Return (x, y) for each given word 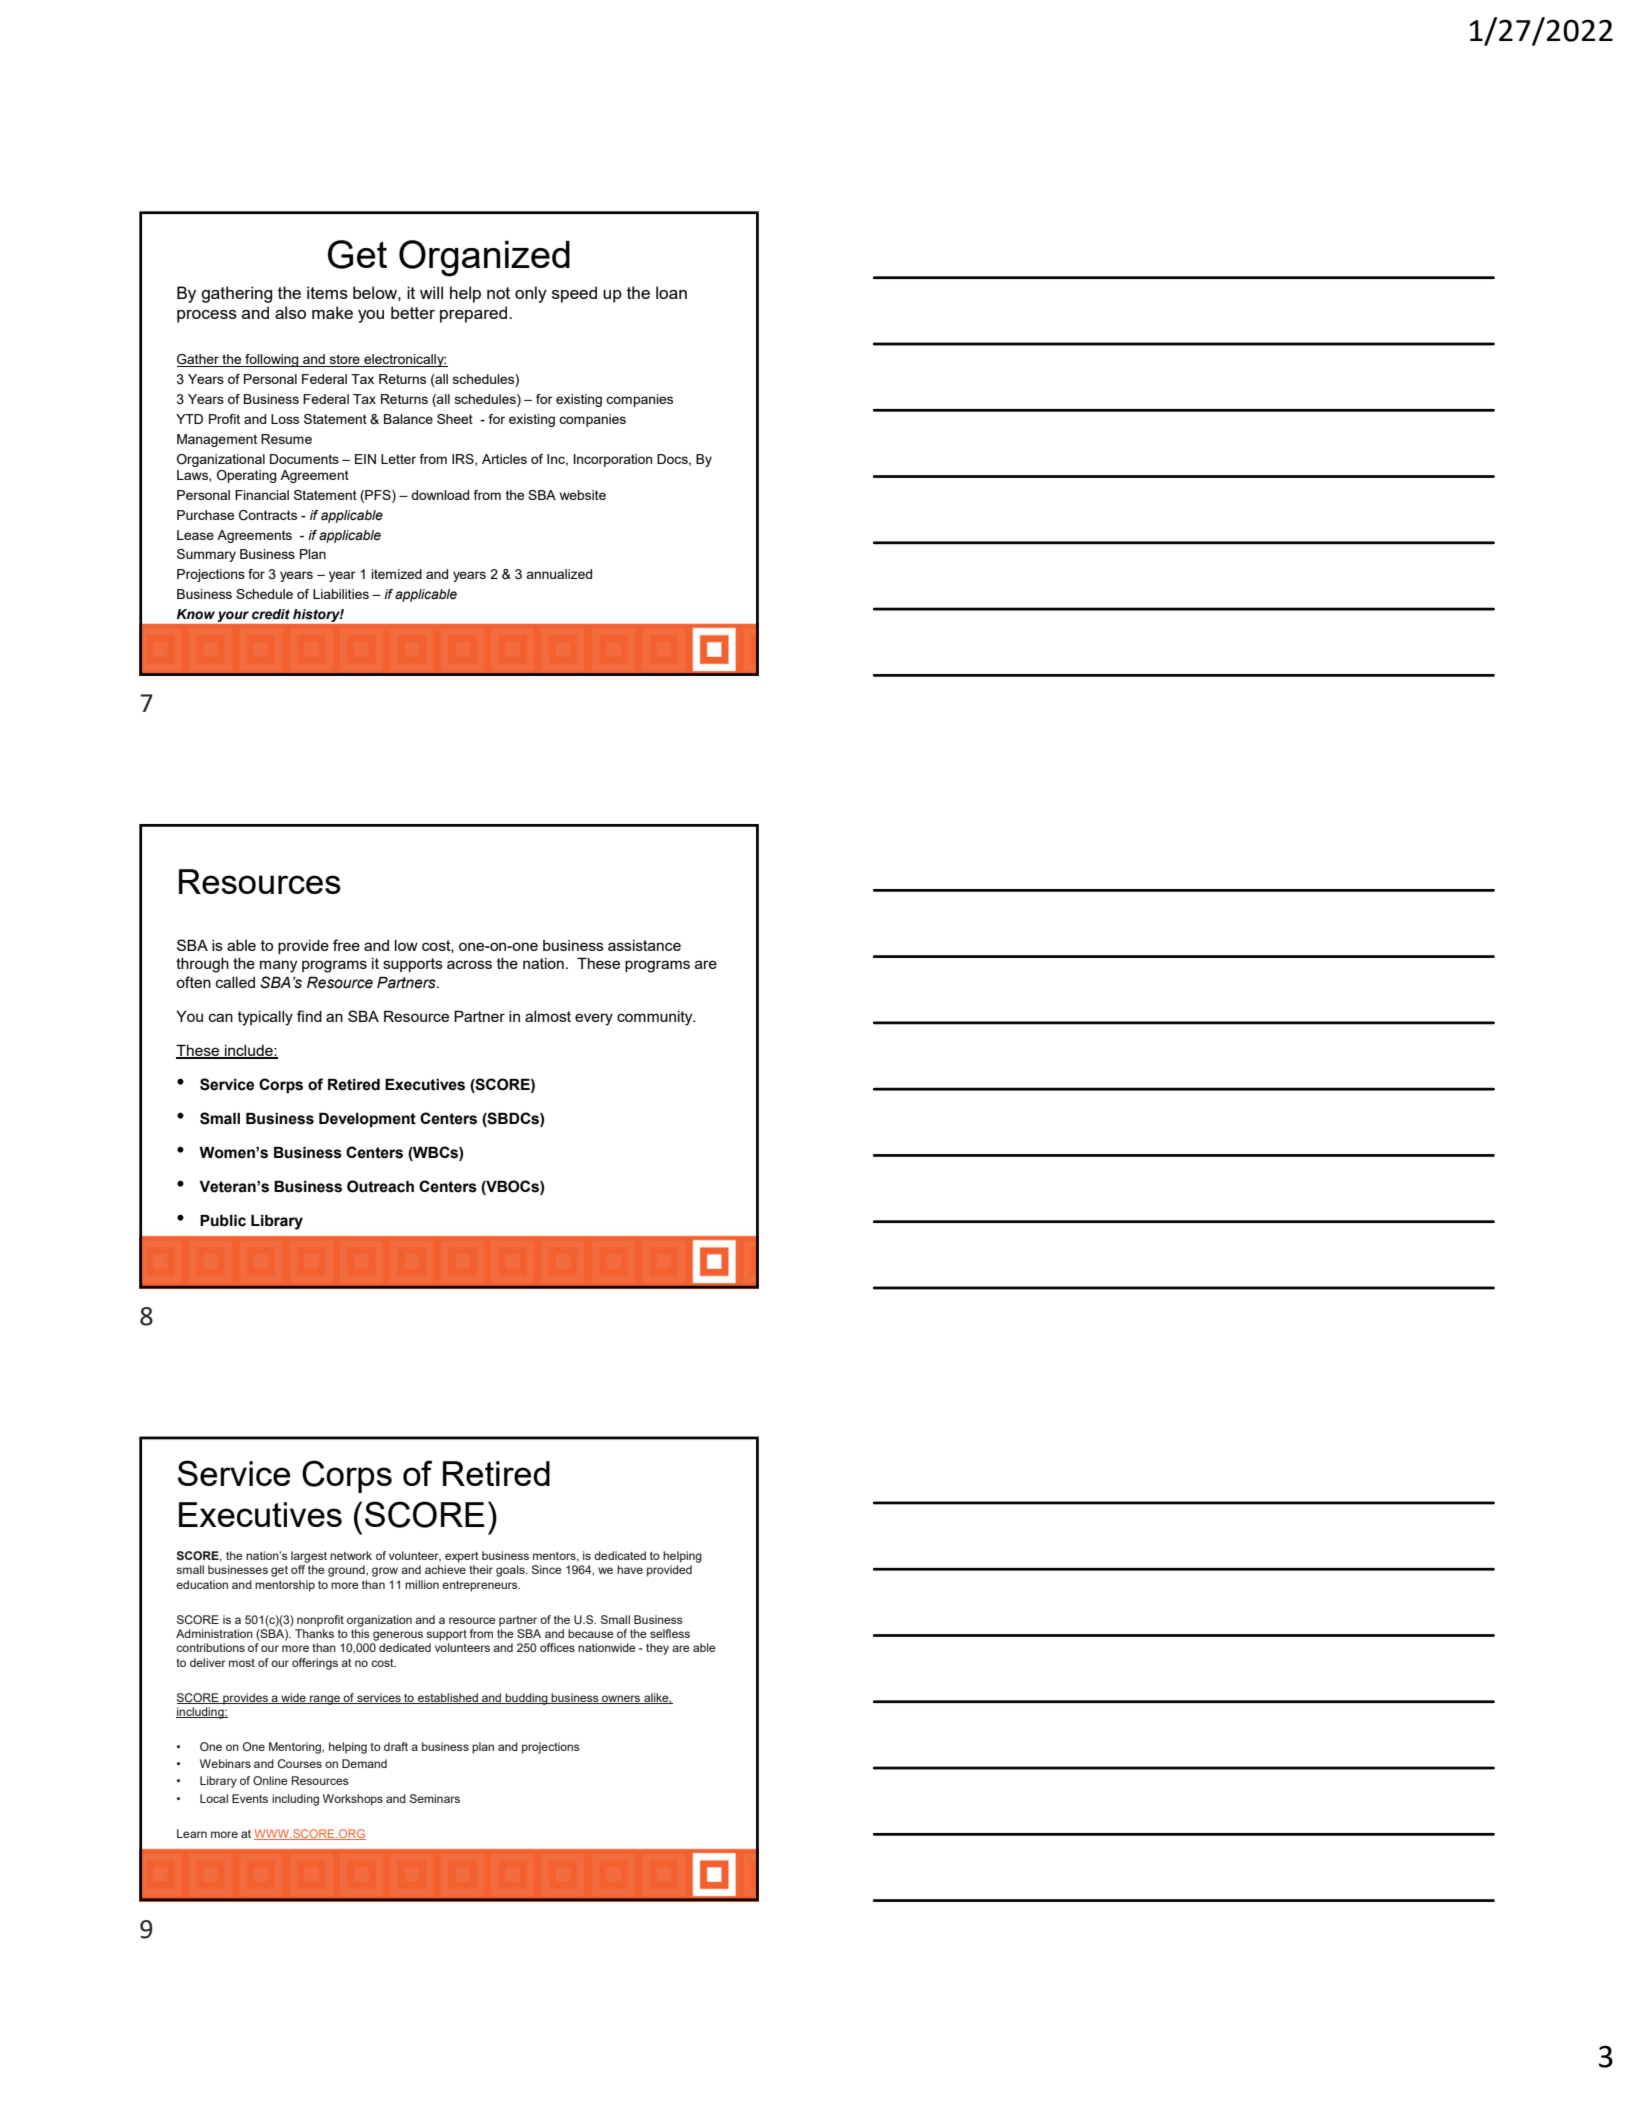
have (630, 1569)
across (469, 964)
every (594, 1019)
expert (462, 1557)
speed (574, 294)
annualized (559, 574)
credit (271, 614)
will (431, 292)
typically (265, 1018)
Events (250, 1798)
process (207, 316)
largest (309, 1557)
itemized (396, 574)
